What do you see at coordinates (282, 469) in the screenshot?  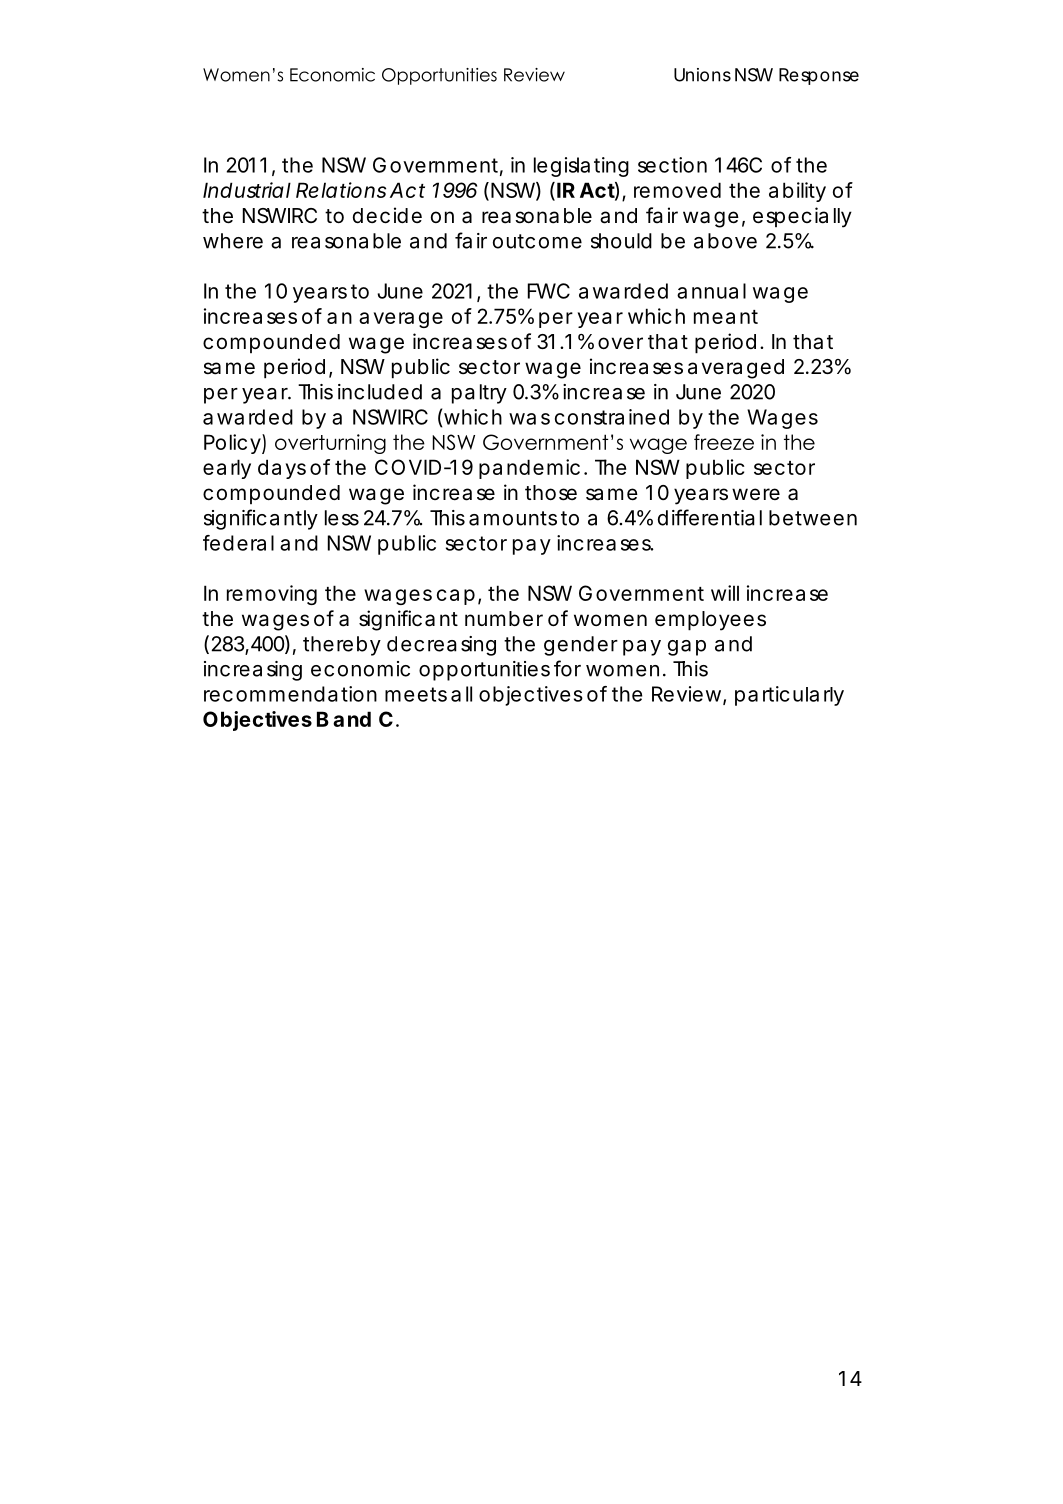 I see `days` at bounding box center [282, 469].
